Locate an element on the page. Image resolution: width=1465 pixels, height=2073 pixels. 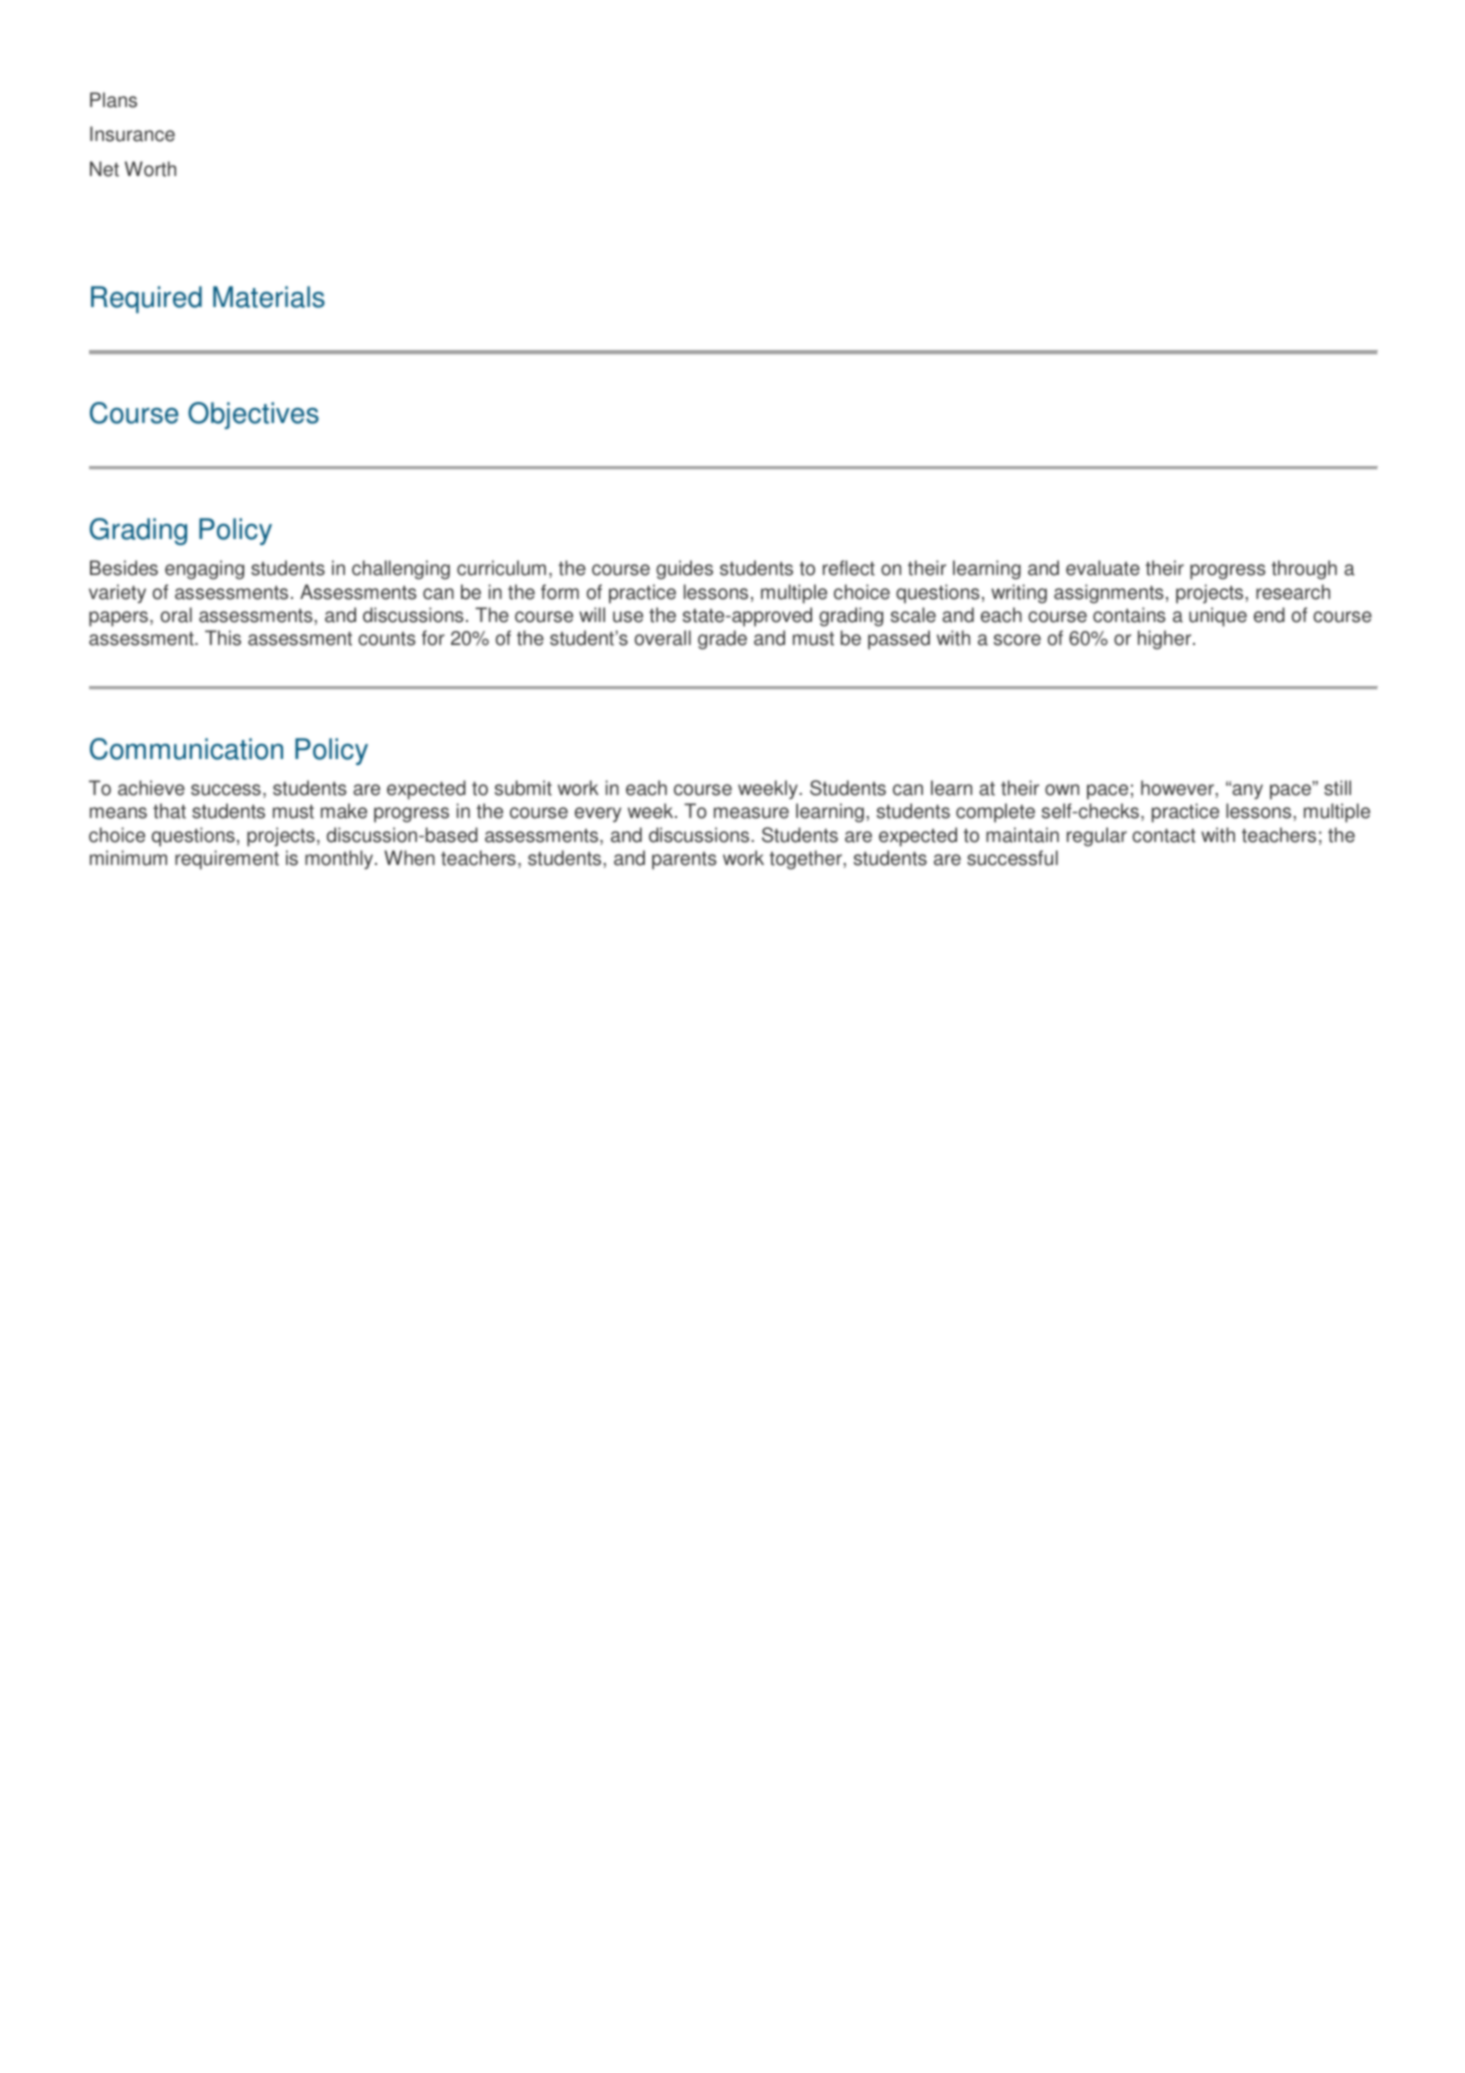
guides is located at coordinates (684, 570).
